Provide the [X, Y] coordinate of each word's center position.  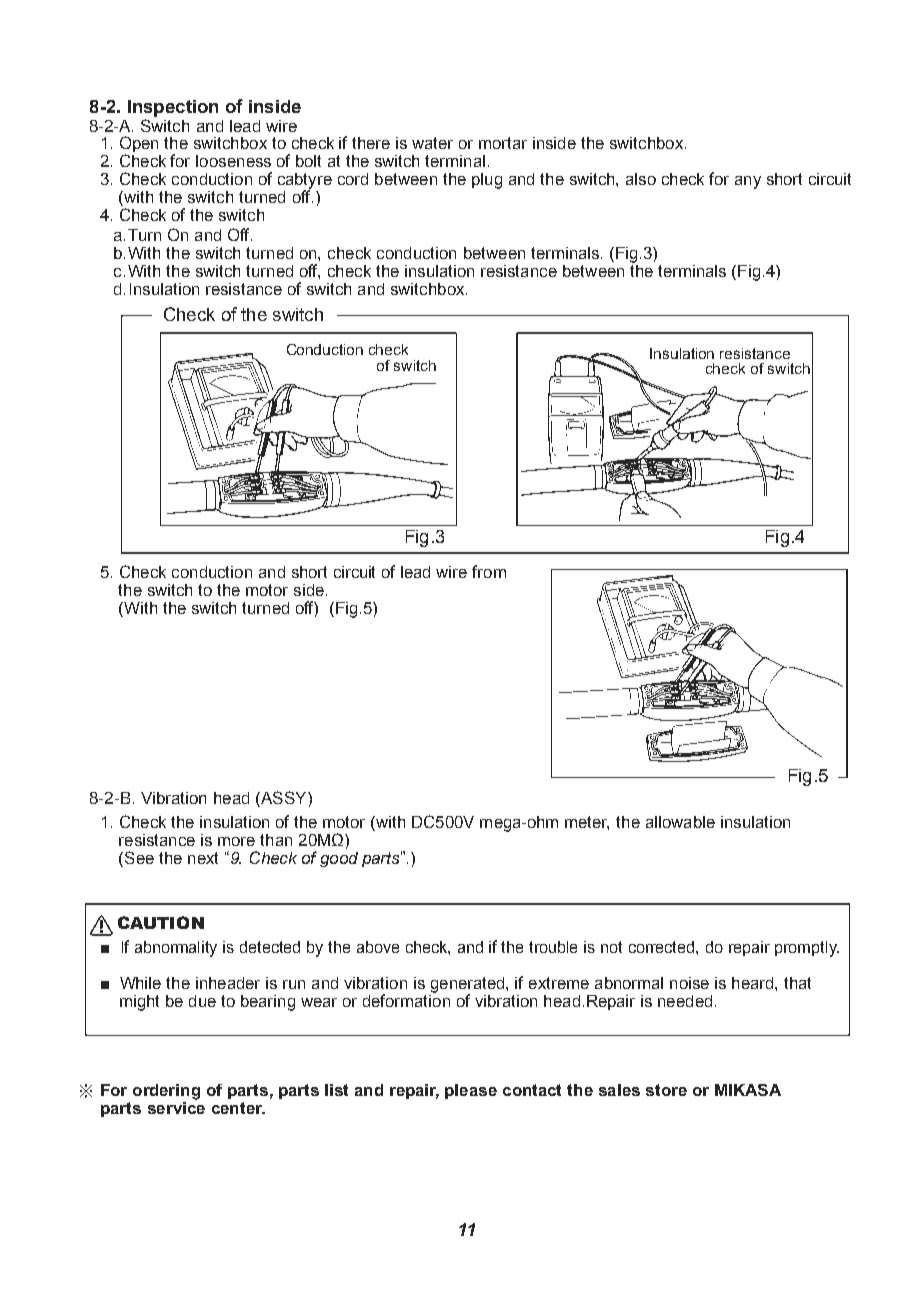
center [238, 1108]
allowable [680, 822]
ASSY [284, 799]
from [489, 571]
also [641, 179]
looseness [233, 161]
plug [487, 181]
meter [587, 823]
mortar [503, 143]
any [748, 182]
